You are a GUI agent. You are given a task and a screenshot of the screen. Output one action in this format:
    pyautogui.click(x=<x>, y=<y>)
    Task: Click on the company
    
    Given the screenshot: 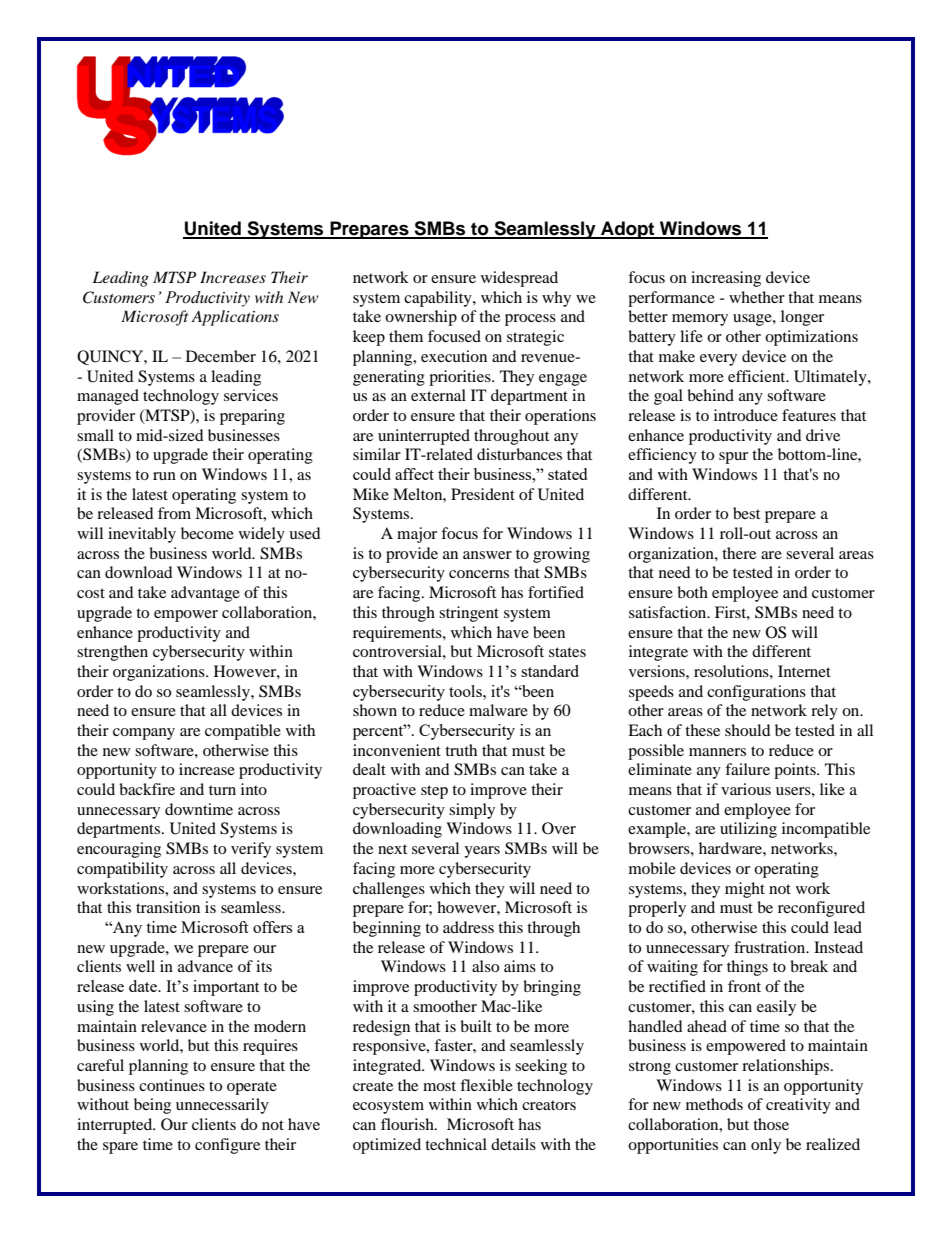 What is the action you would take?
    pyautogui.click(x=144, y=734)
